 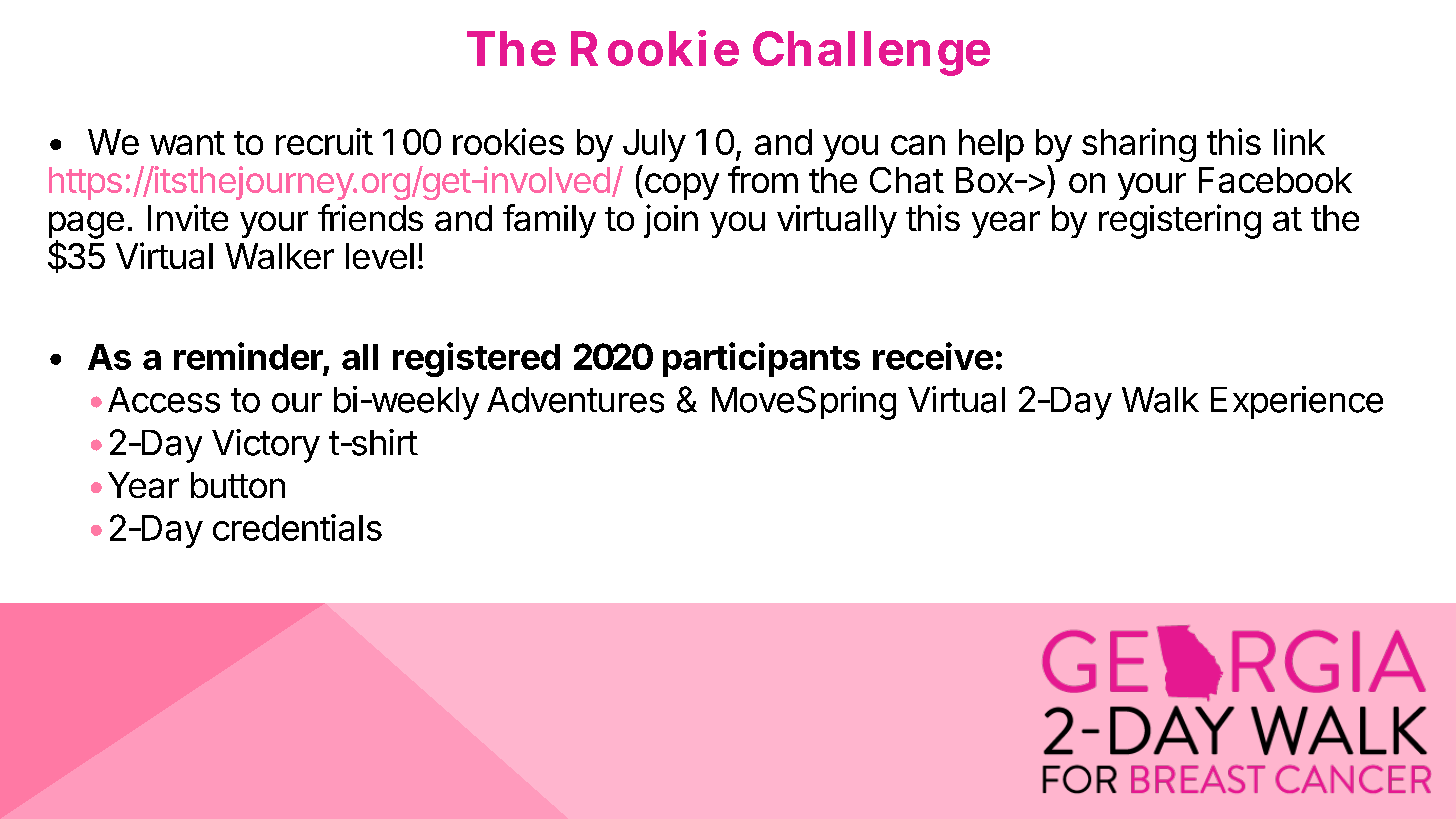 What do you see at coordinates (871, 53) in the screenshot?
I see `Challenge` at bounding box center [871, 53].
